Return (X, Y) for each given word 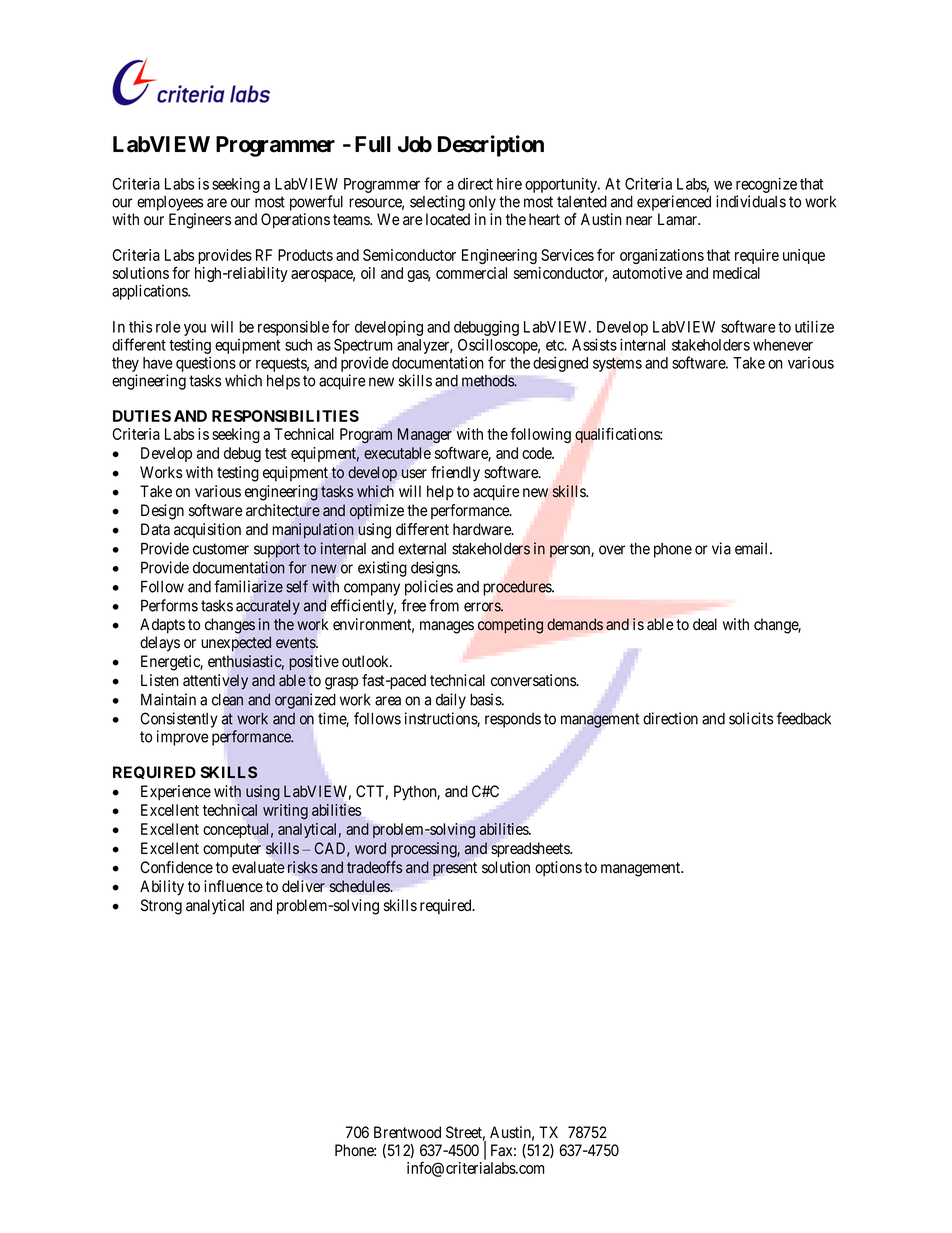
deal (705, 624)
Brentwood (407, 1132)
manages (447, 627)
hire (509, 184)
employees (170, 203)
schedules (360, 886)
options (558, 868)
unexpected (236, 643)
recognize (766, 185)
